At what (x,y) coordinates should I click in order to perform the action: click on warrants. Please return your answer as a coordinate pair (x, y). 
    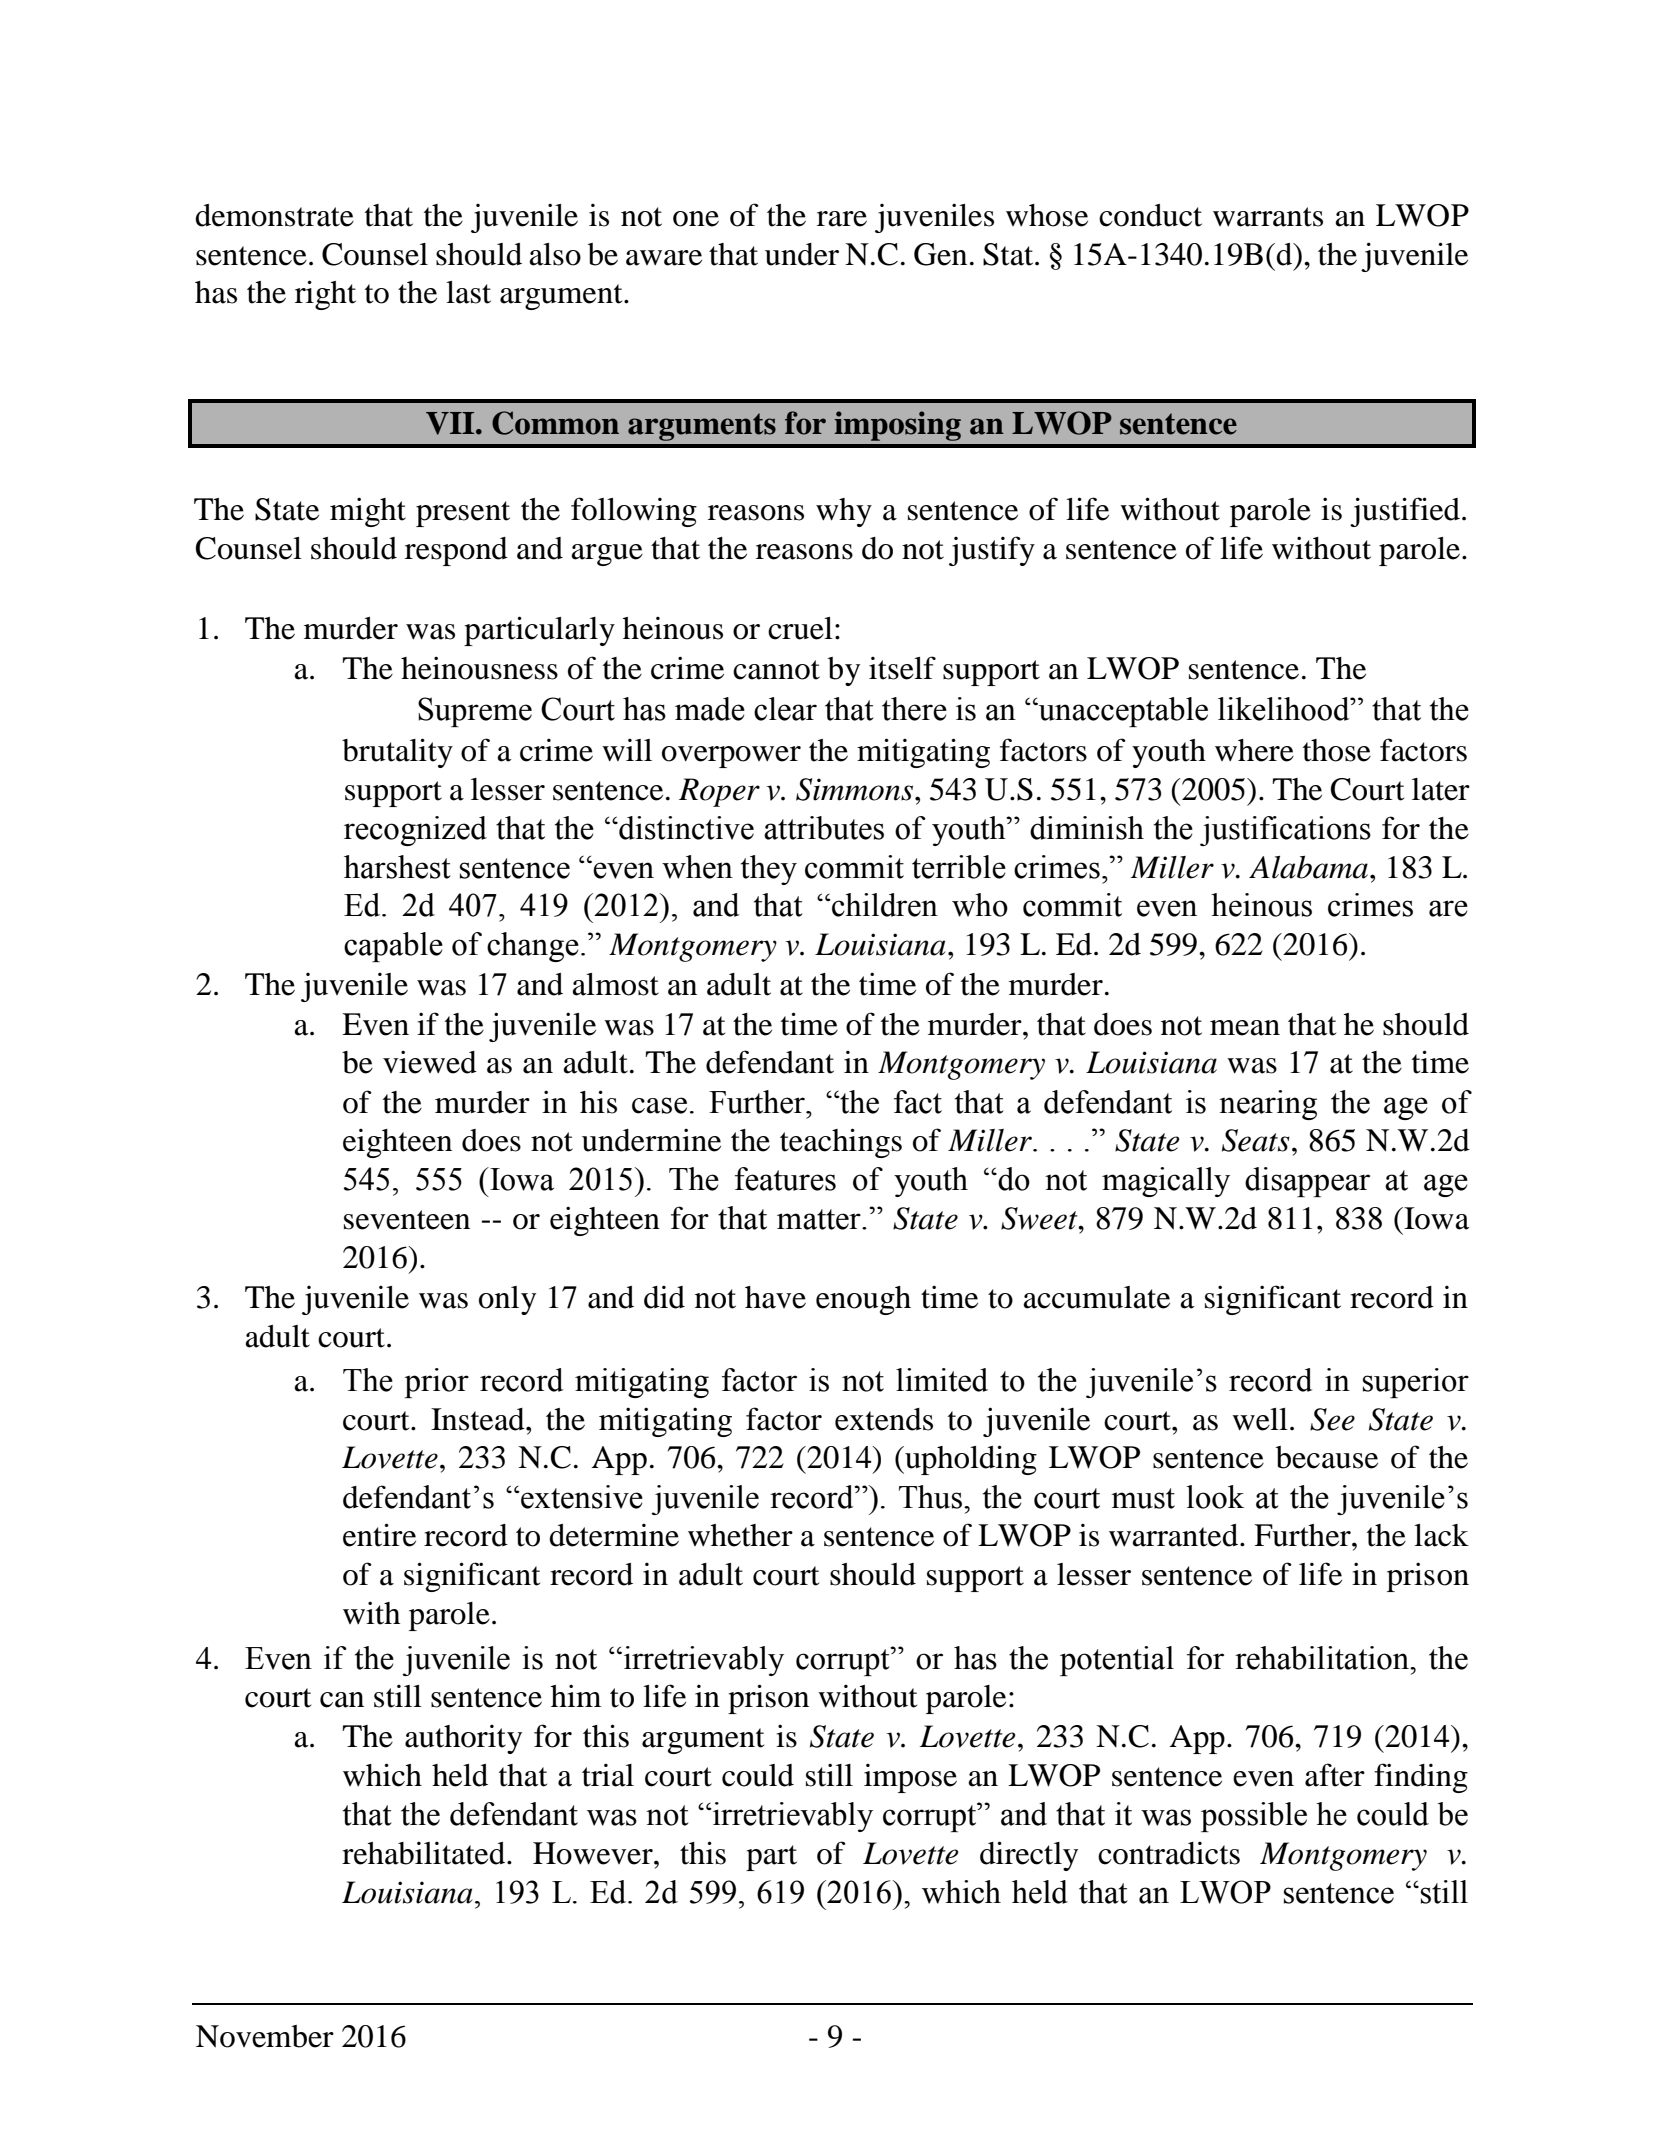
    Looking at the image, I should click on (1268, 217).
